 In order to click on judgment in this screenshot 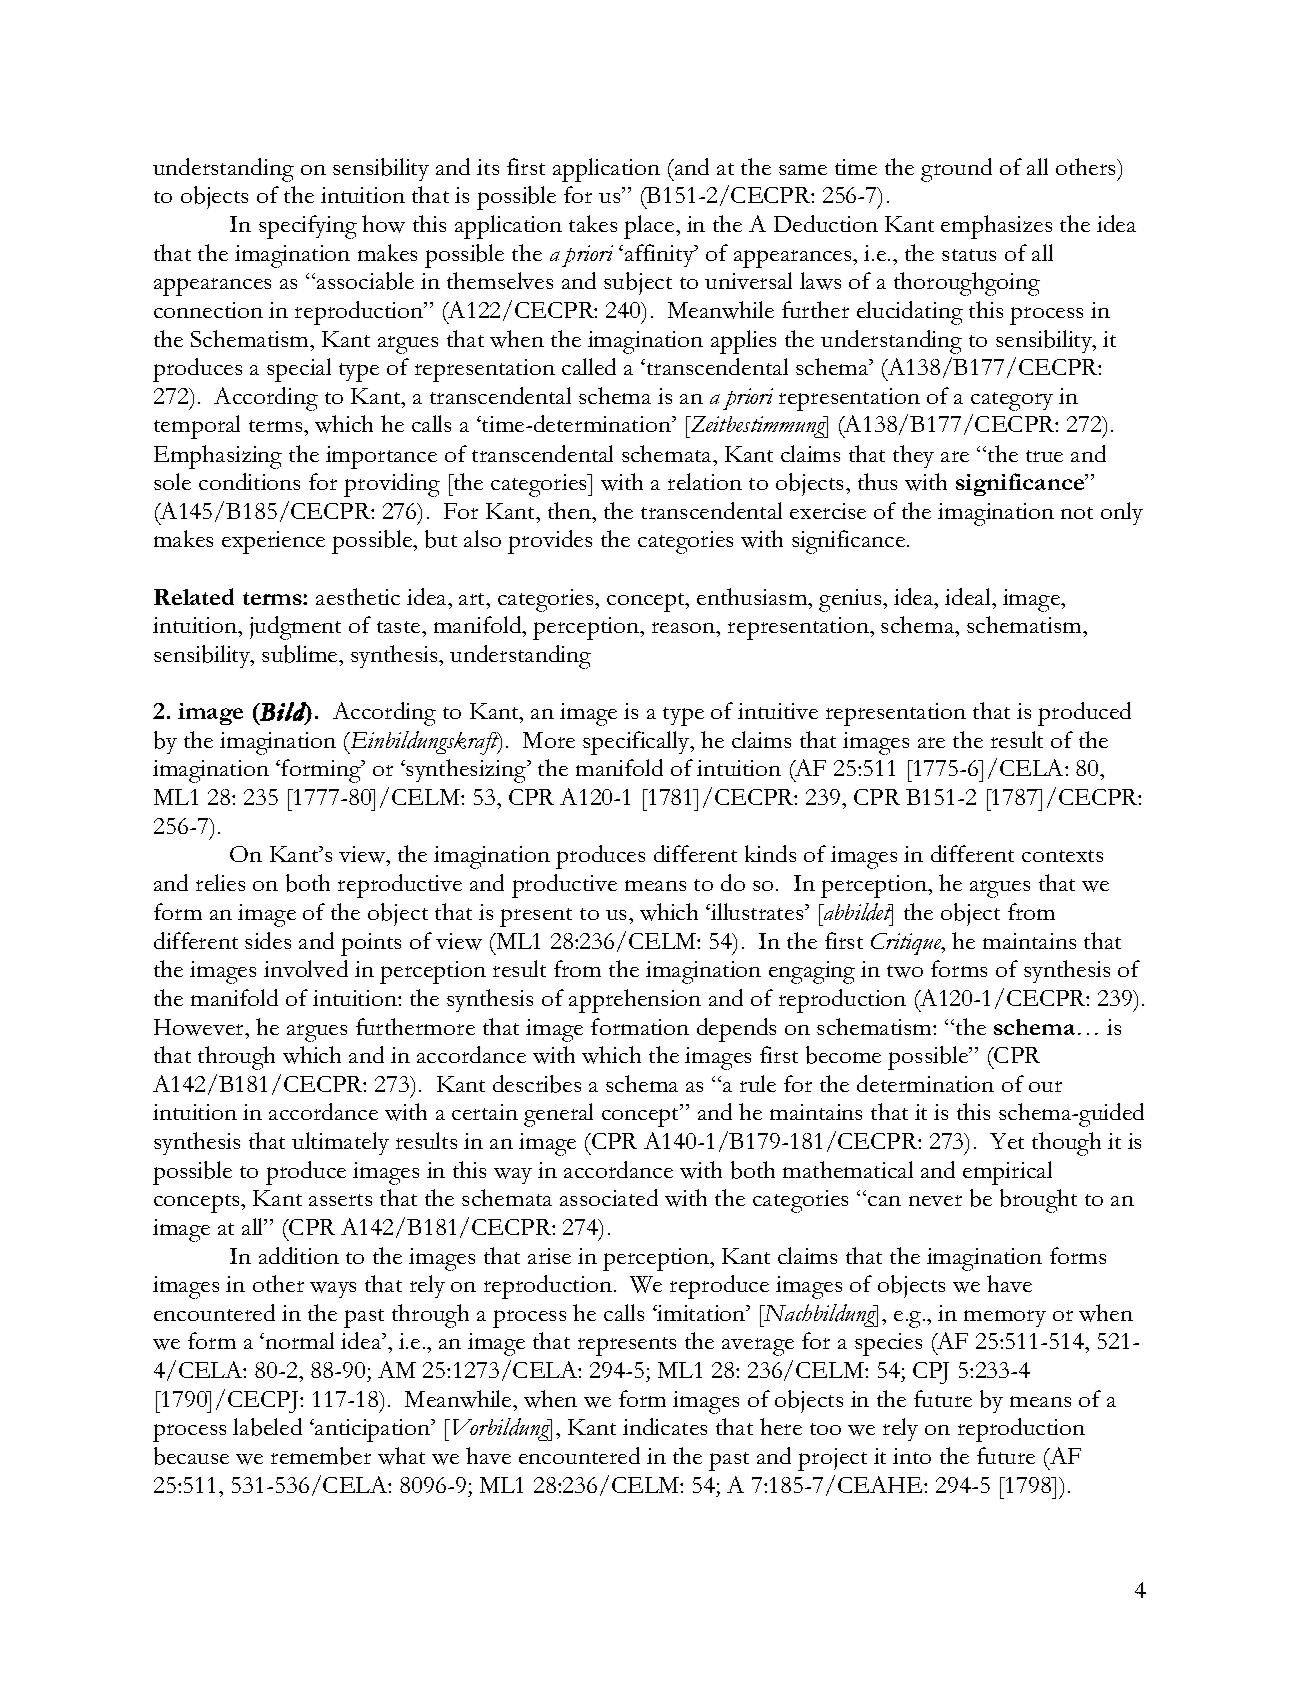, I will do `click(295, 628)`.
